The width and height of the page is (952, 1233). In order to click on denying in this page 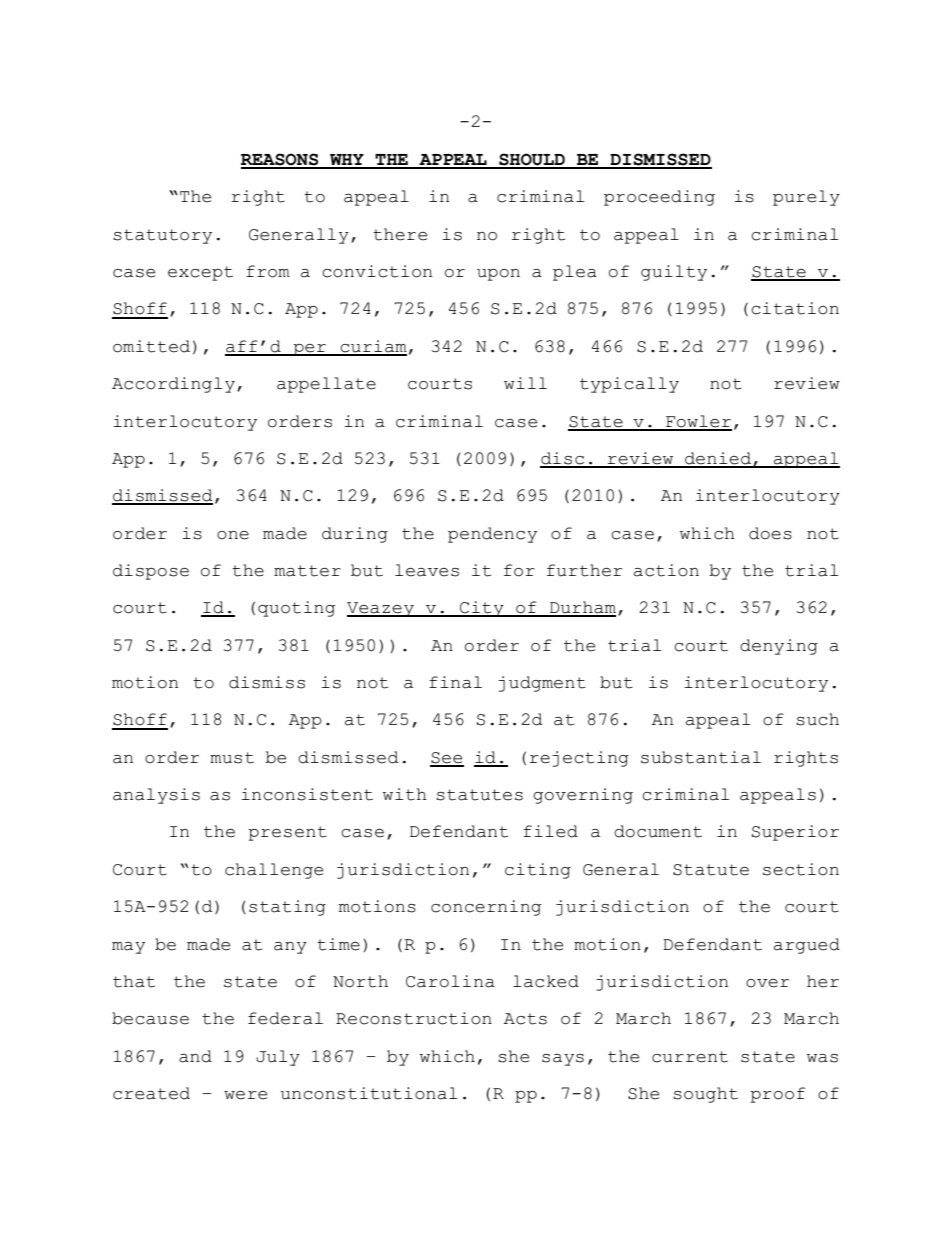, I will do `click(779, 647)`.
